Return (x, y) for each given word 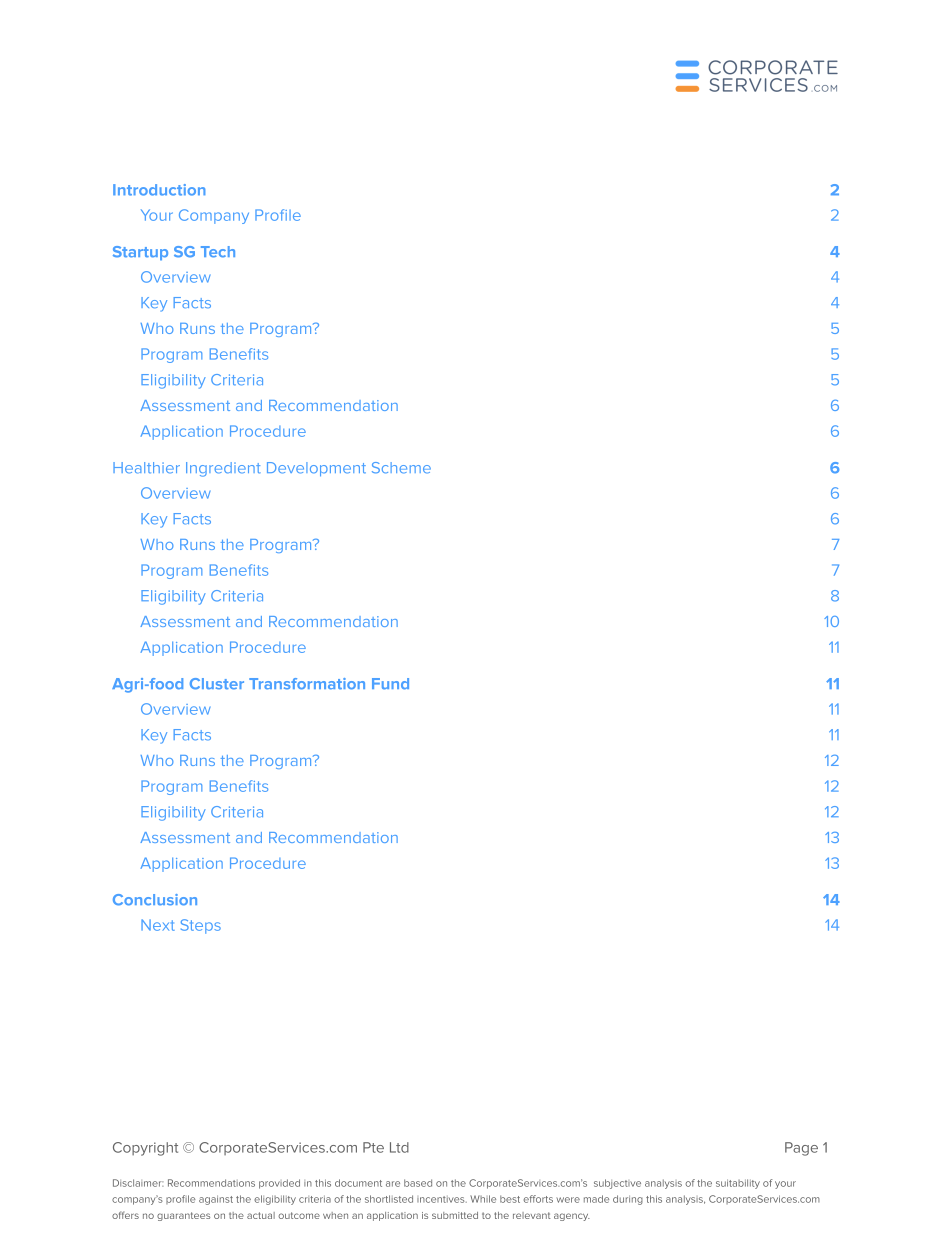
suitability (738, 1184)
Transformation (307, 684)
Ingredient (223, 469)
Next (158, 925)
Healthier (146, 468)
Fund (390, 684)
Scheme (401, 468)
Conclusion (155, 900)
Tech (218, 252)
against (216, 1200)
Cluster (217, 684)
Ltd (399, 1147)
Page (801, 1149)
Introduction (159, 190)
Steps (201, 926)
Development (316, 469)
